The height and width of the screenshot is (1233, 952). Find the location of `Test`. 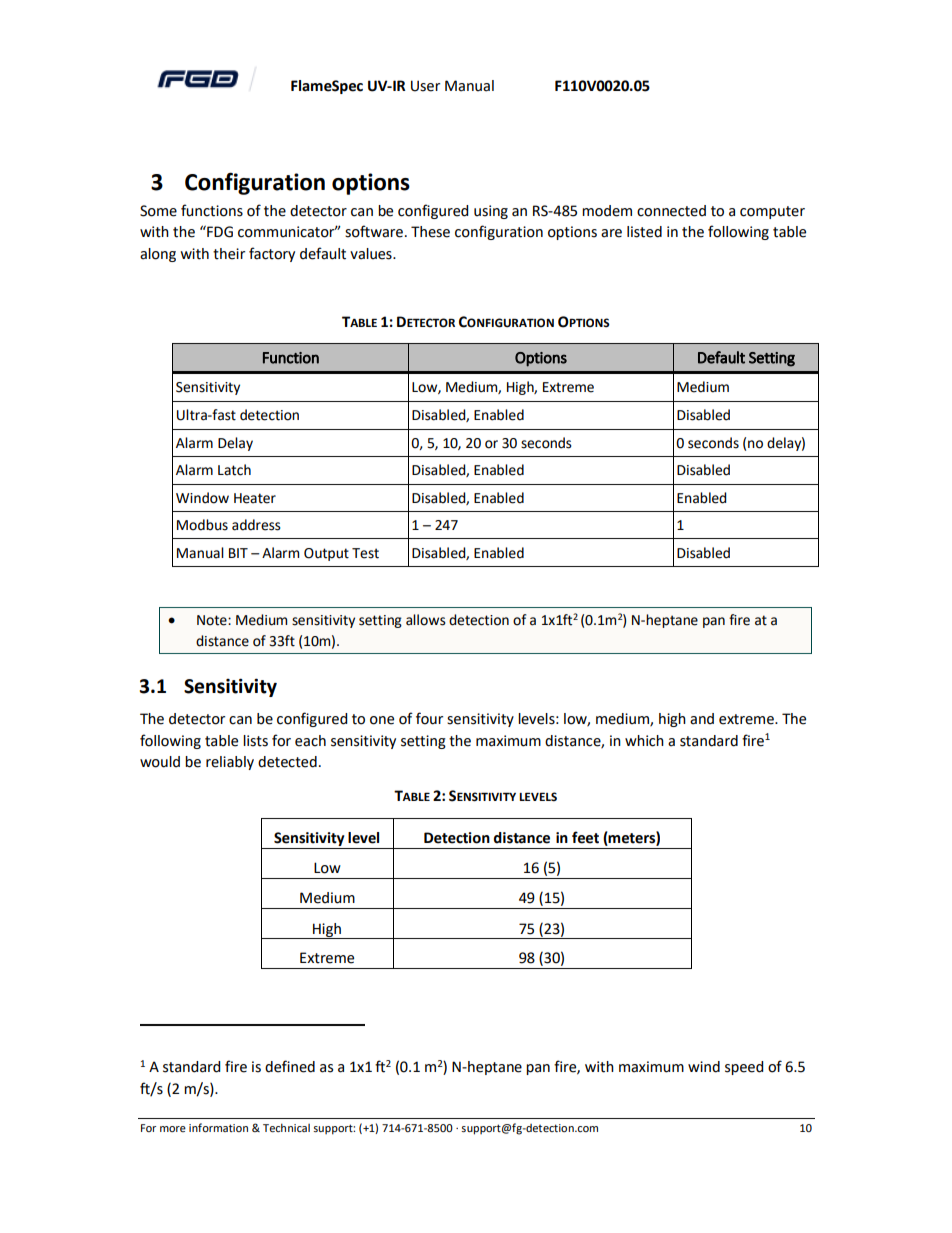

Test is located at coordinates (365, 553).
